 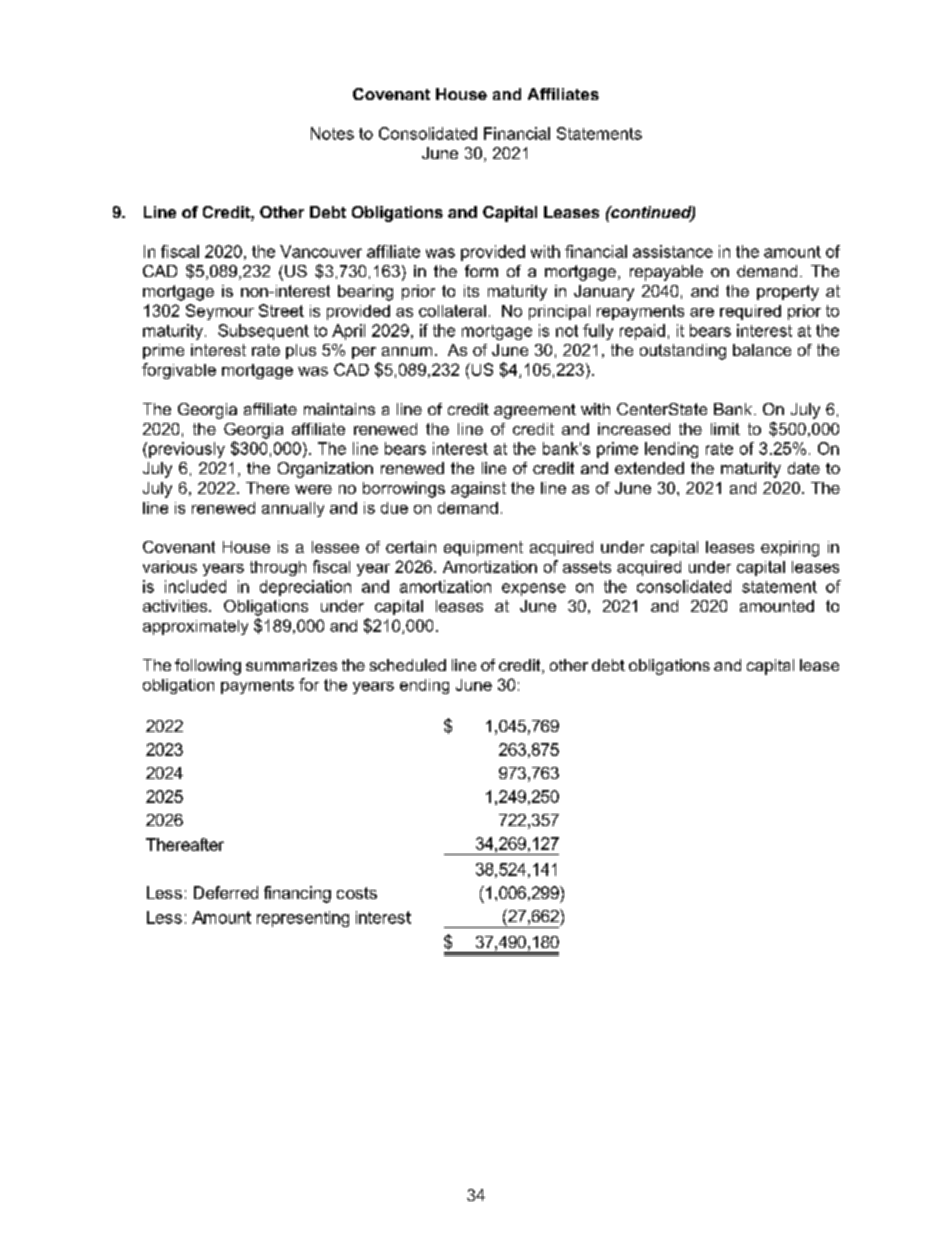 What do you see at coordinates (226, 892) in the page?
I see `Deferred` at bounding box center [226, 892].
